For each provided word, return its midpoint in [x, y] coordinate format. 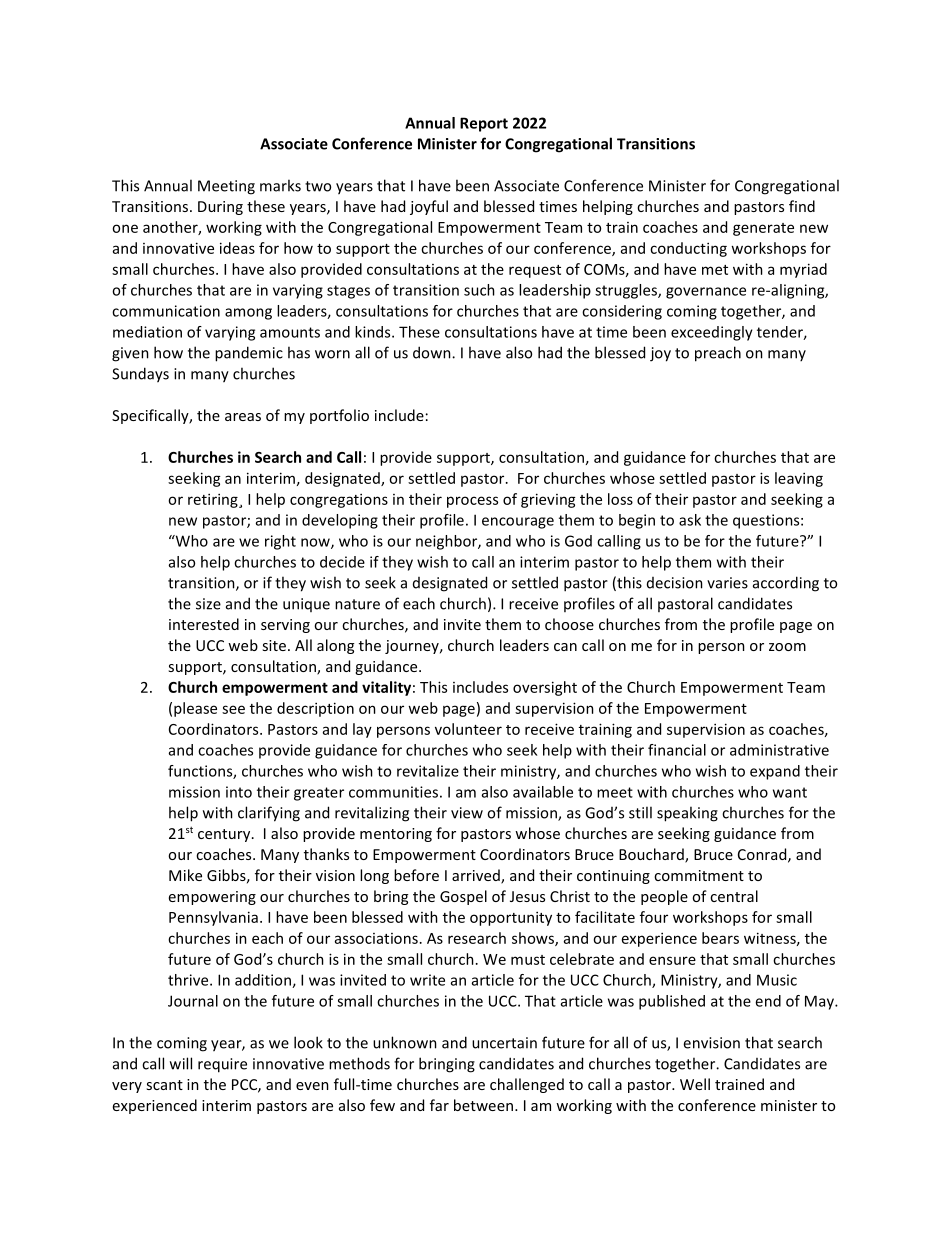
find [802, 206]
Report [484, 124]
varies [727, 583]
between [483, 1105]
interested [204, 624]
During [220, 208]
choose [569, 624]
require [222, 1065]
